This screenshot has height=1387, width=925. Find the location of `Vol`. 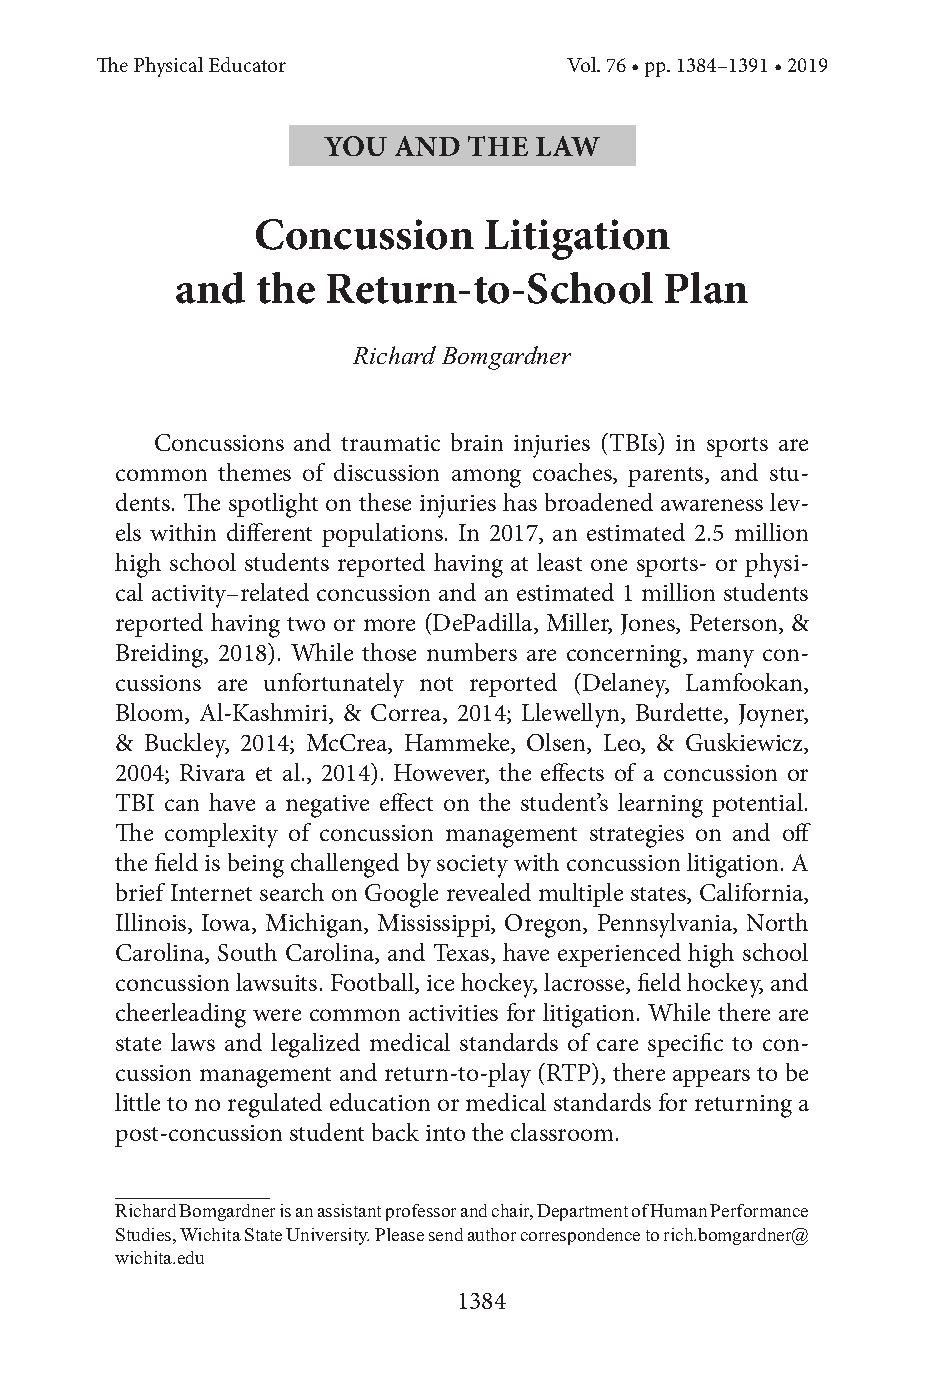

Vol is located at coordinates (583, 64).
